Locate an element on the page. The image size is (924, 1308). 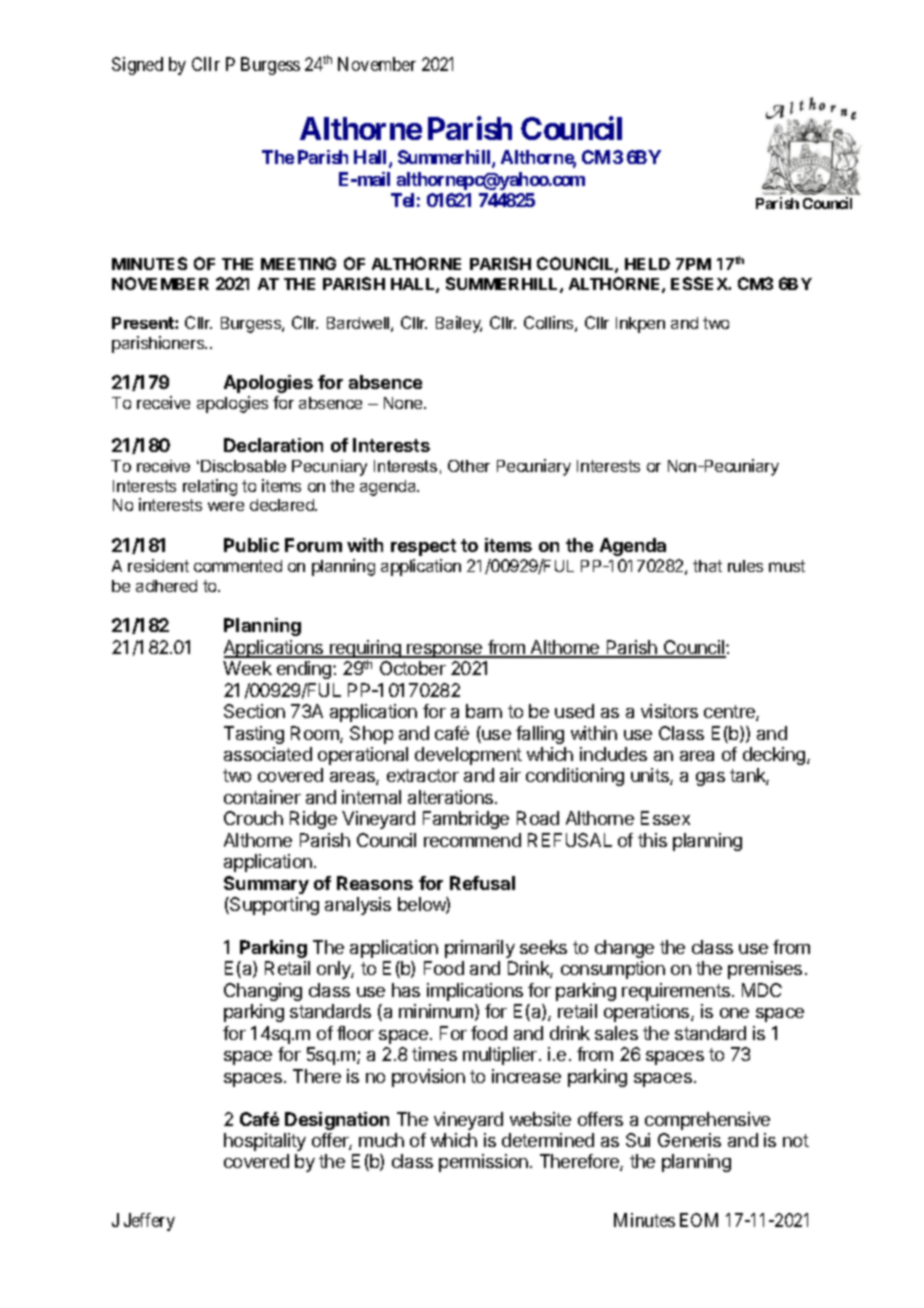
Declaration is located at coordinates (273, 445).
